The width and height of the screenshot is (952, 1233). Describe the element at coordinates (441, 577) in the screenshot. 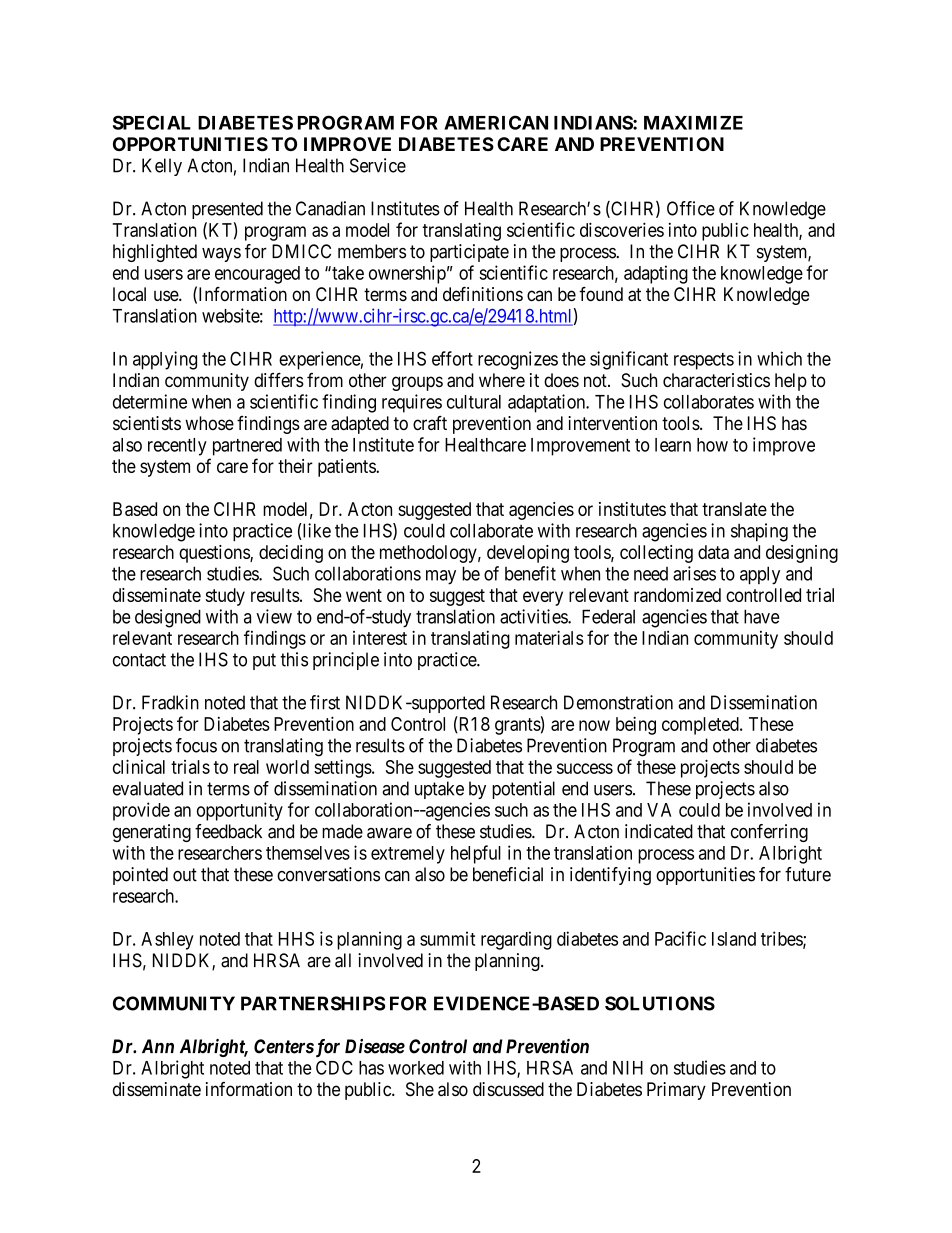

I see `may` at that location.
